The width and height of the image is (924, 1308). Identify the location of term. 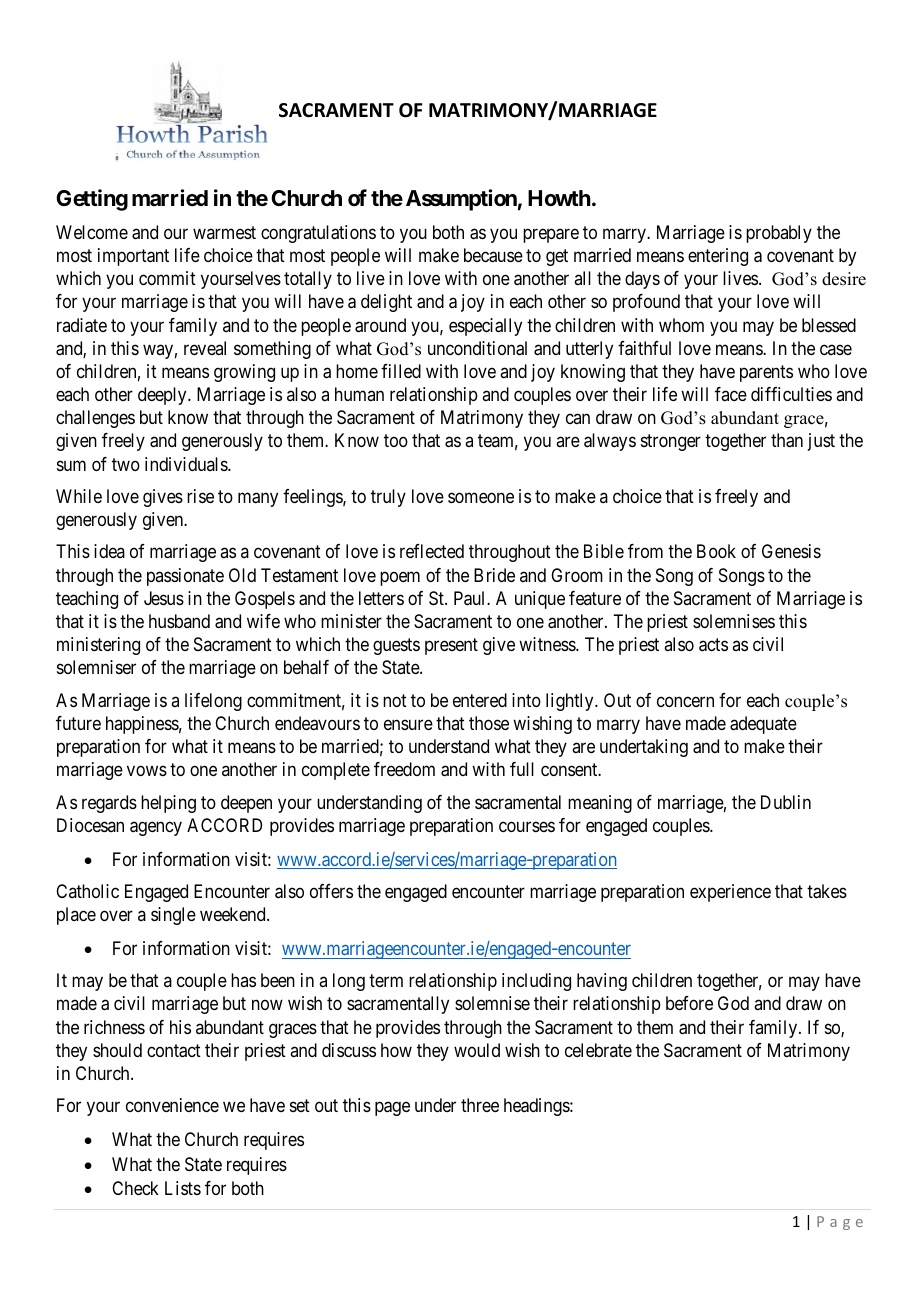
(386, 981).
